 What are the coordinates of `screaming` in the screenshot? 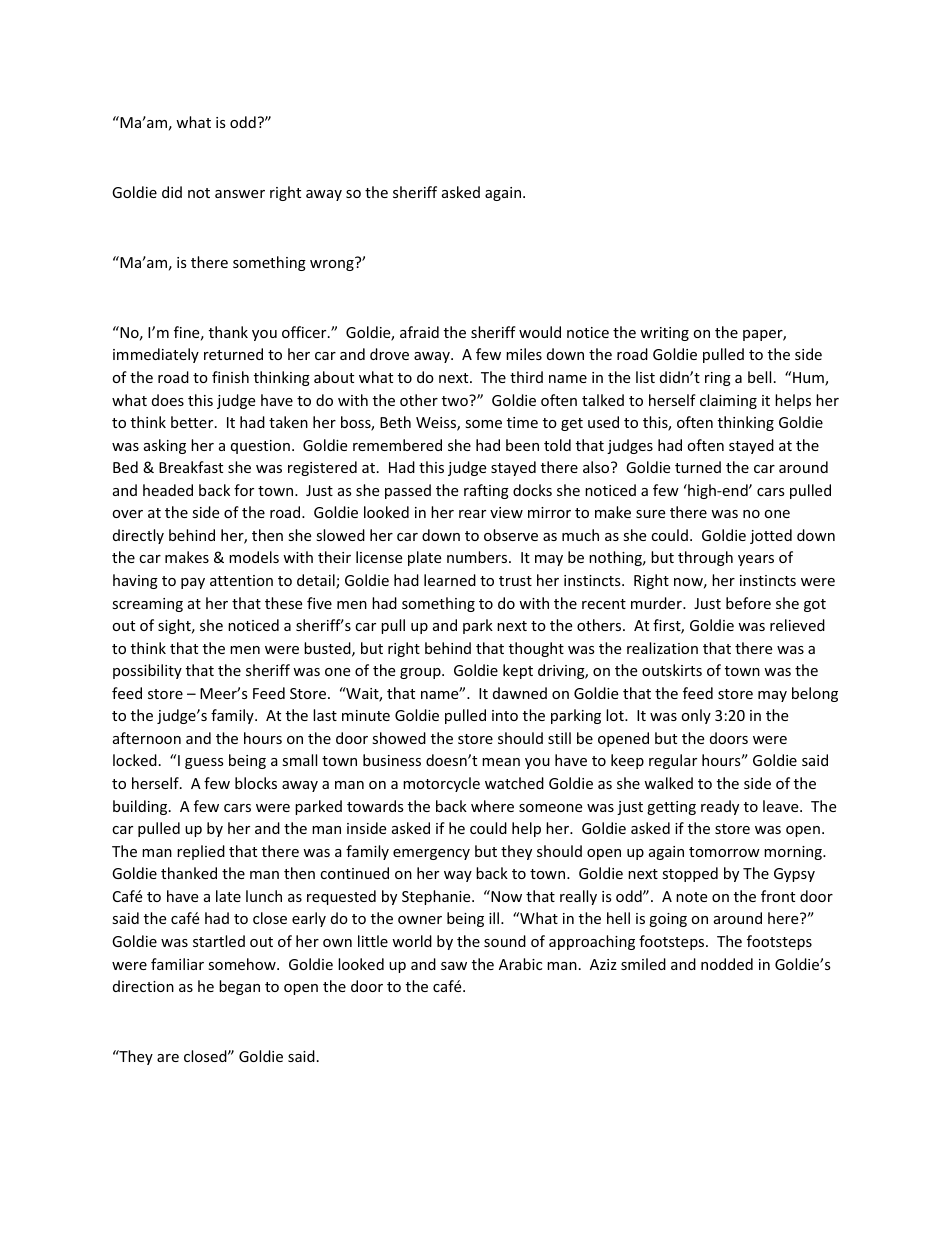 It's located at (147, 605).
